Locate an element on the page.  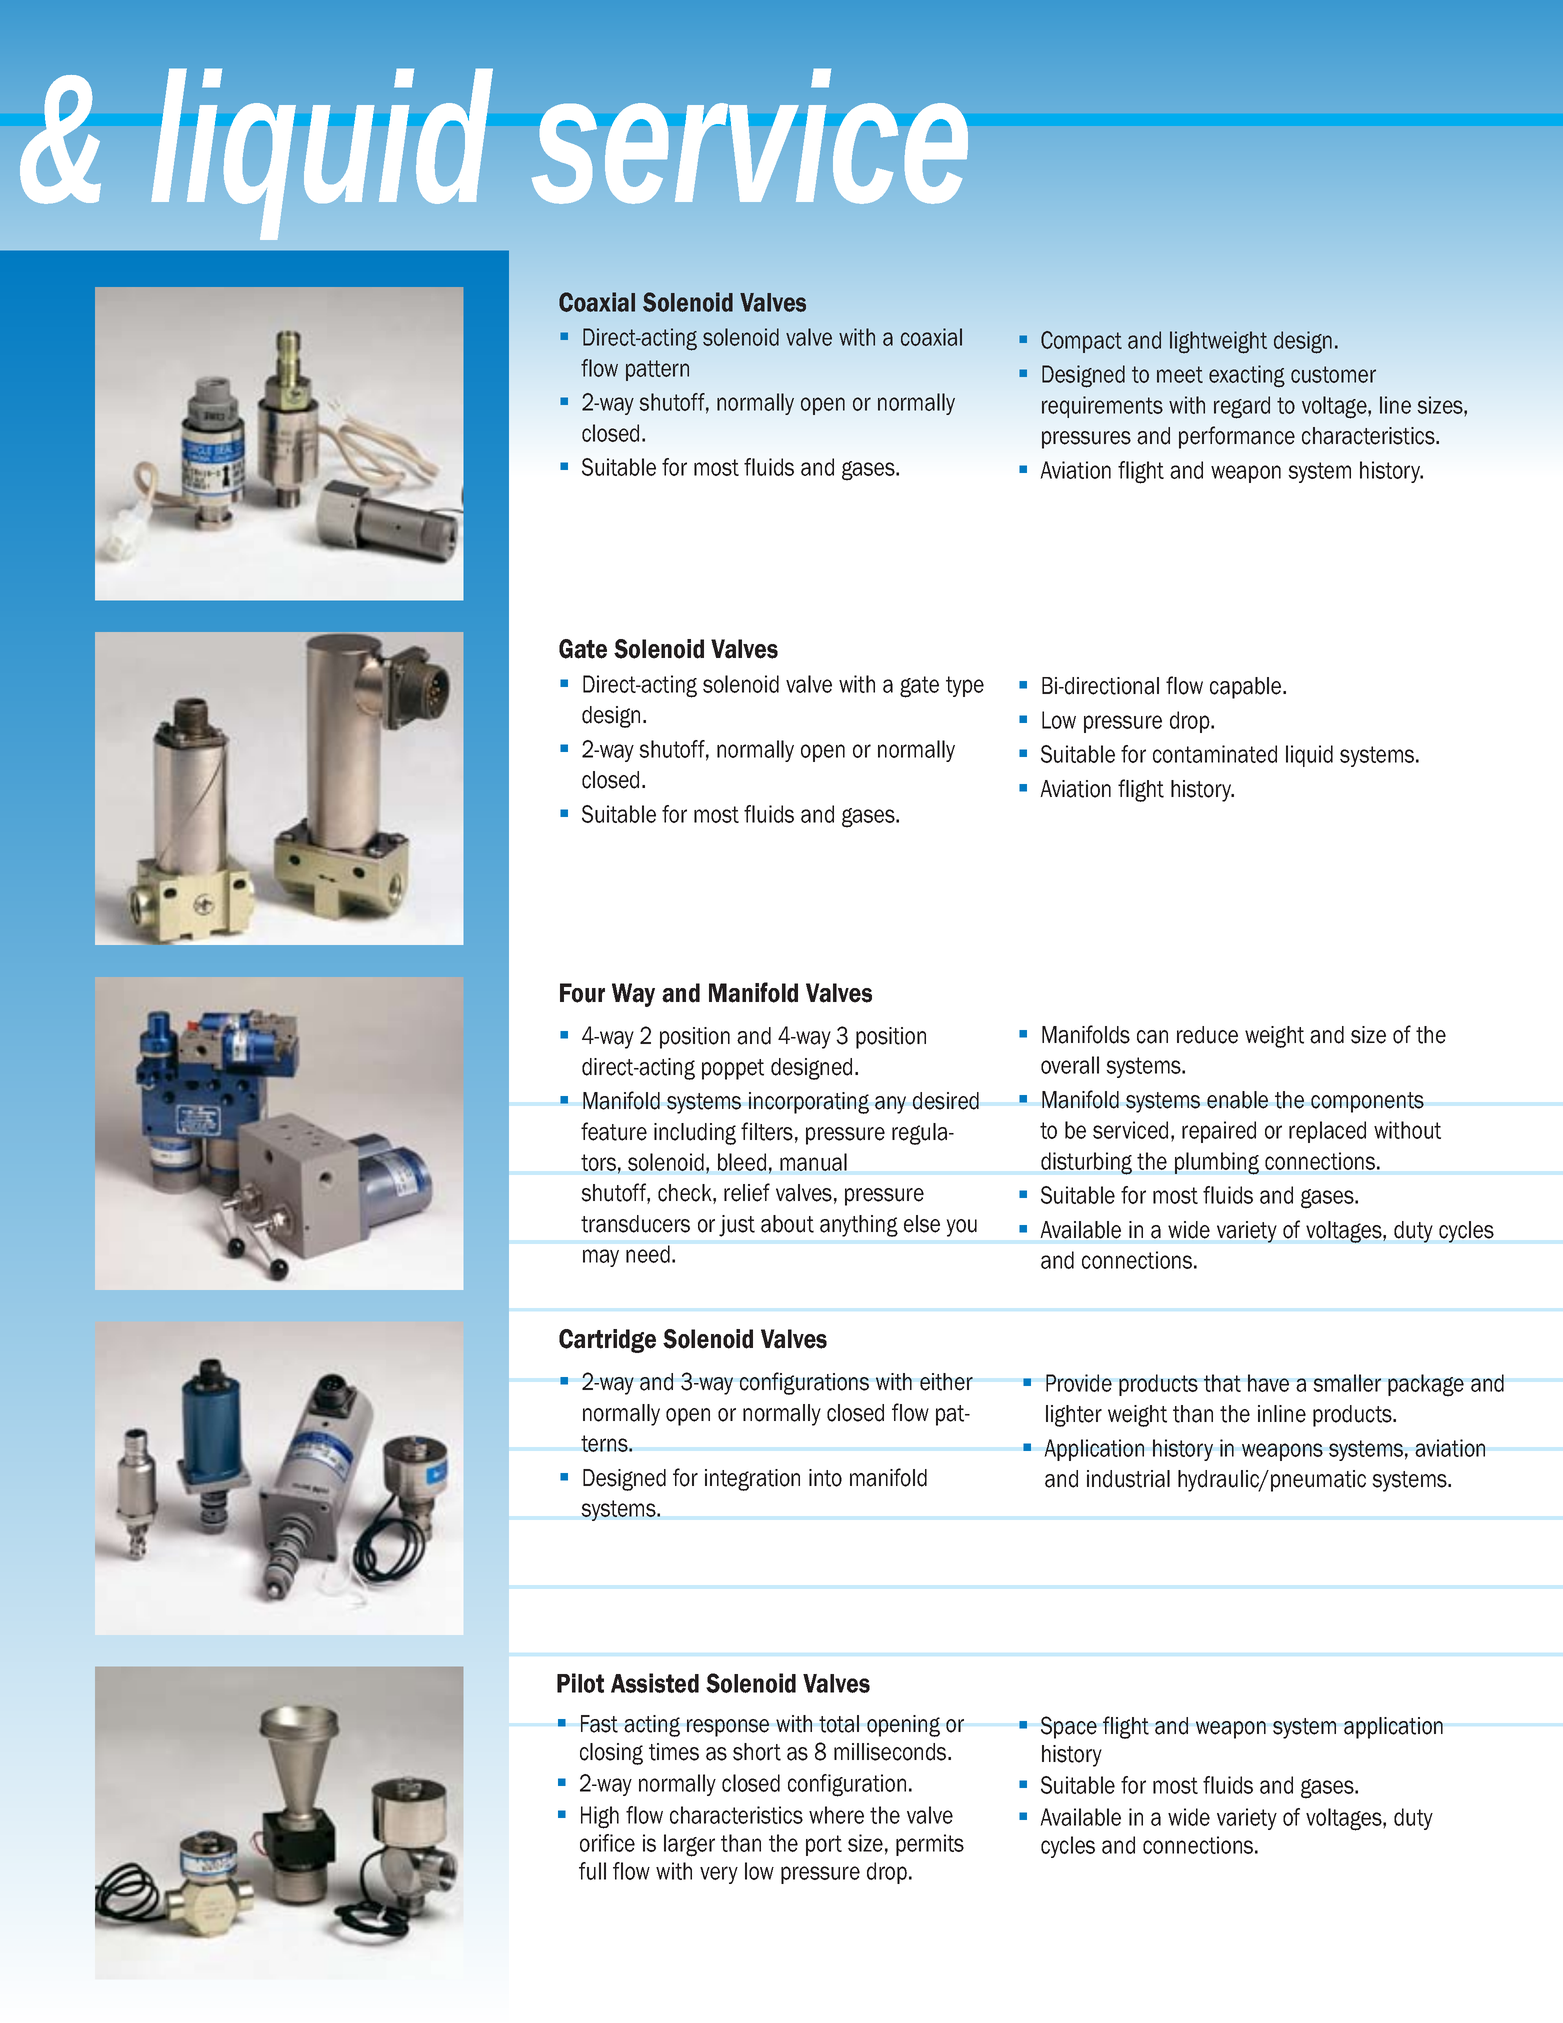
pattern is located at coordinates (657, 370).
